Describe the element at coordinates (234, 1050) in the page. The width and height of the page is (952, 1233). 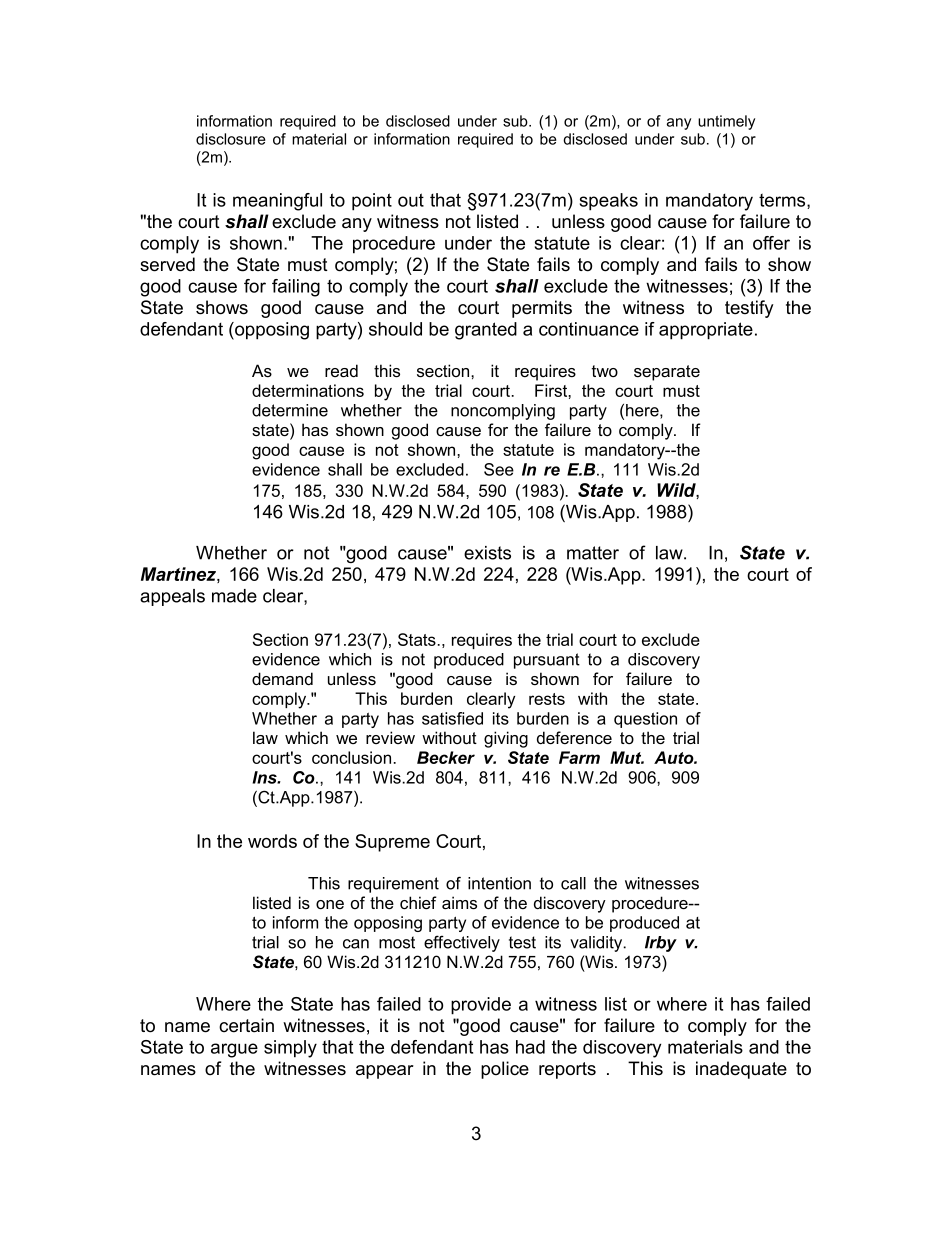
I see `argue` at that location.
